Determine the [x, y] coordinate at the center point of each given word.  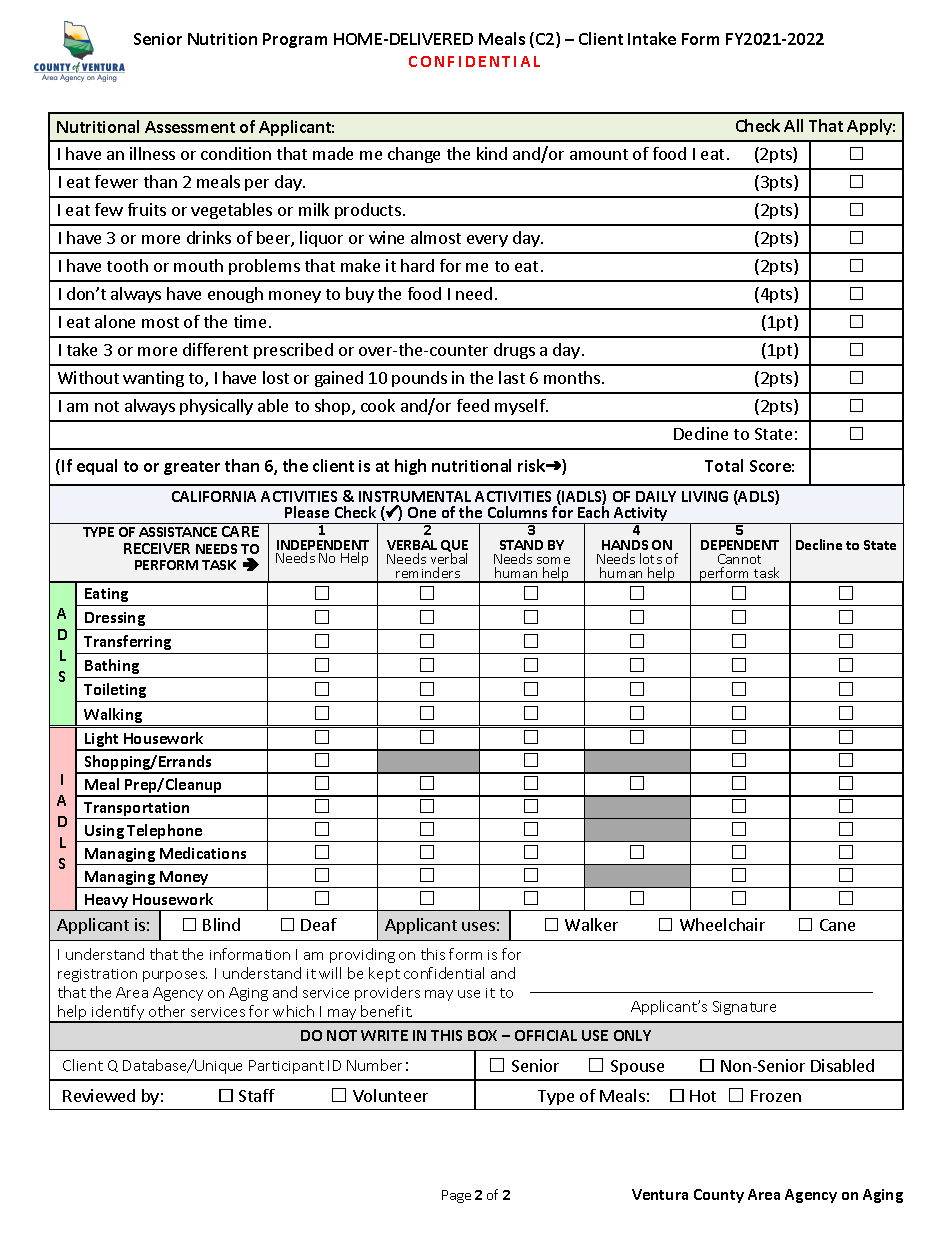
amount [599, 154]
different [215, 349]
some [553, 560]
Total [724, 465]
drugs [514, 351]
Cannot [739, 559]
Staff [257, 1095]
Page [456, 1196]
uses [478, 926]
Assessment [190, 127]
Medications [203, 853]
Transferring [127, 642]
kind [492, 153]
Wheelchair [722, 924]
